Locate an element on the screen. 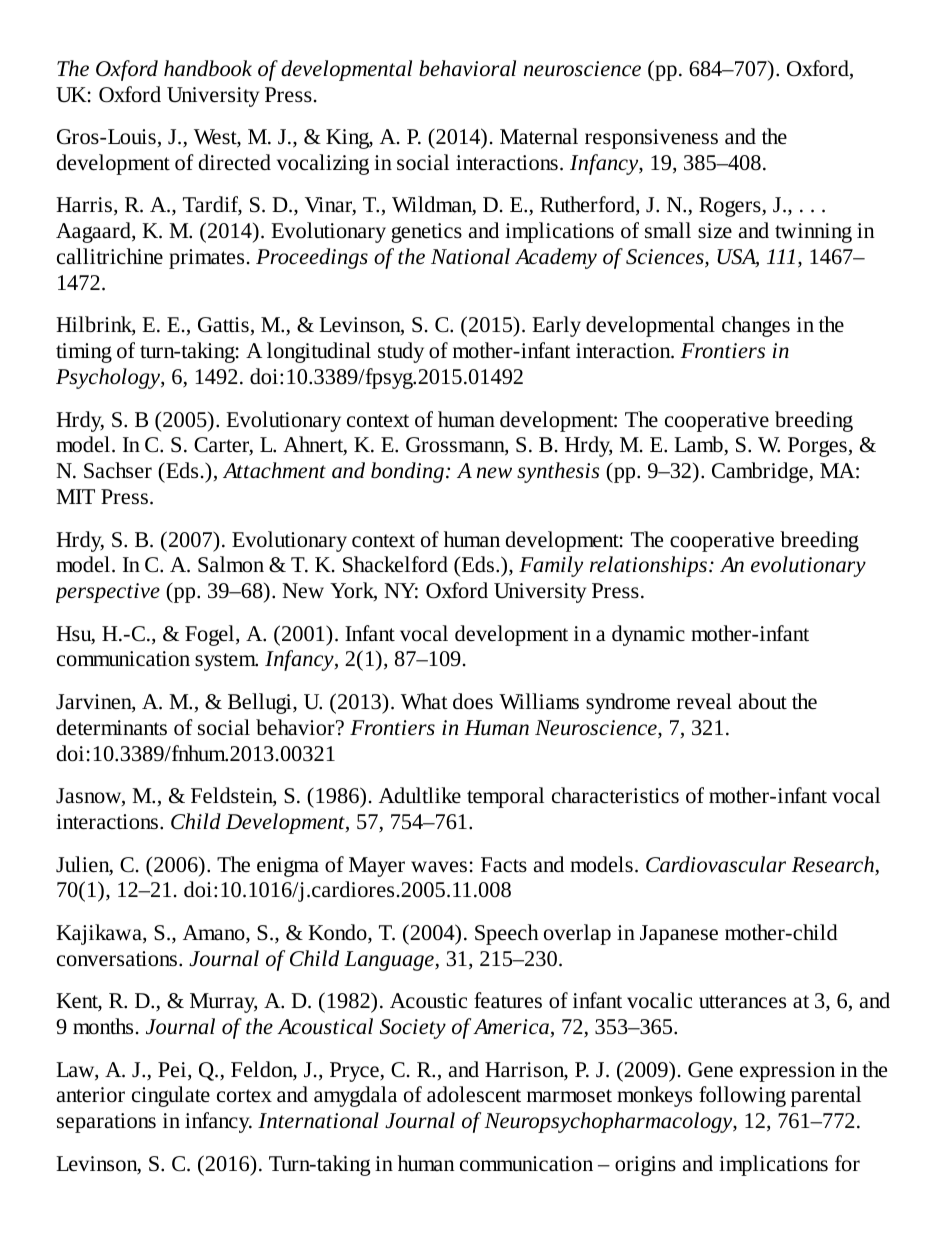 The height and width of the screenshot is (1233, 952). Psychology is located at coordinates (109, 378).
